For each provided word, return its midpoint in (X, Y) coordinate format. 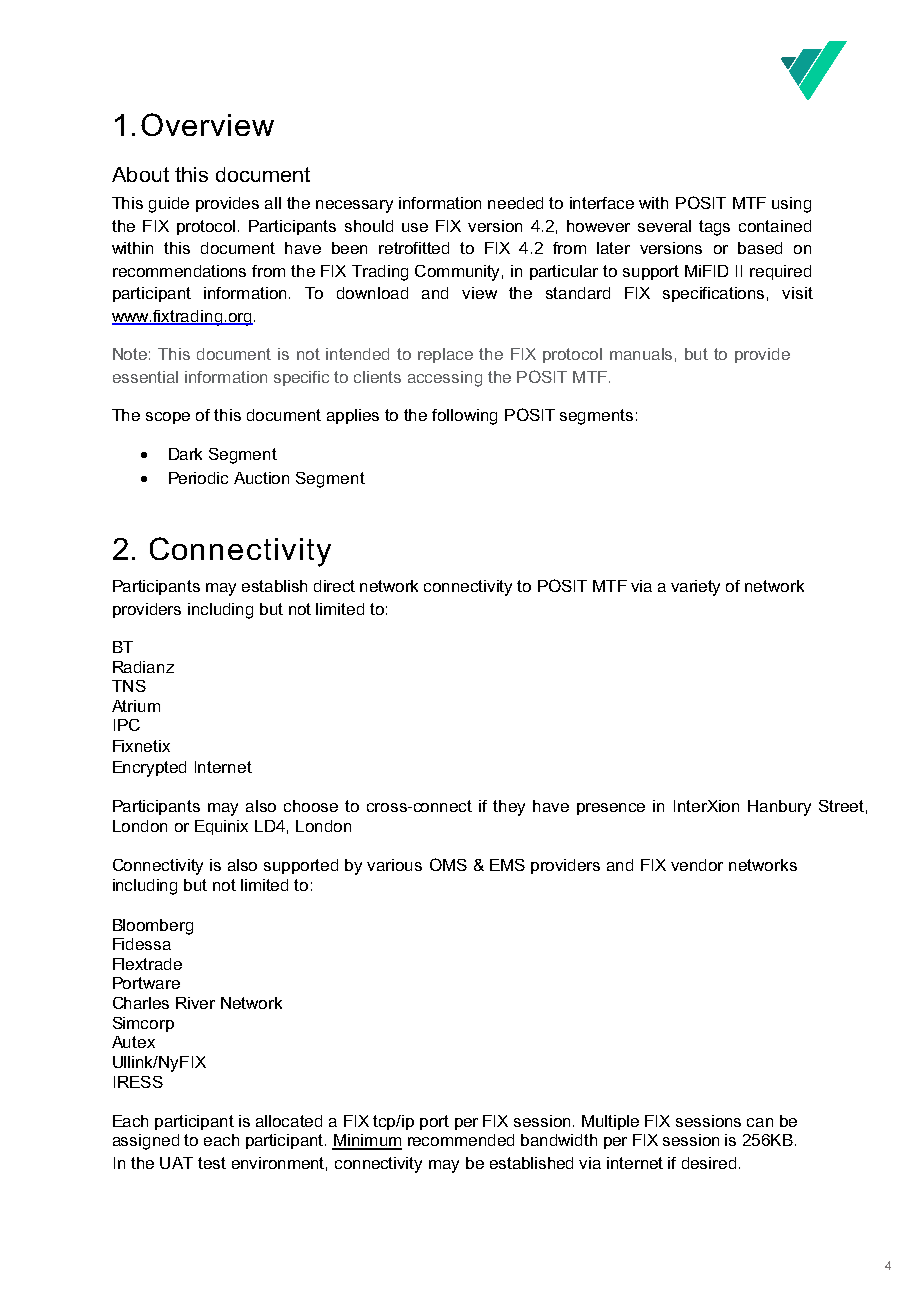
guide (169, 205)
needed (515, 203)
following (464, 417)
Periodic (198, 478)
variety (695, 588)
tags (714, 228)
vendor (697, 865)
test (212, 1163)
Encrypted (149, 769)
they (509, 808)
